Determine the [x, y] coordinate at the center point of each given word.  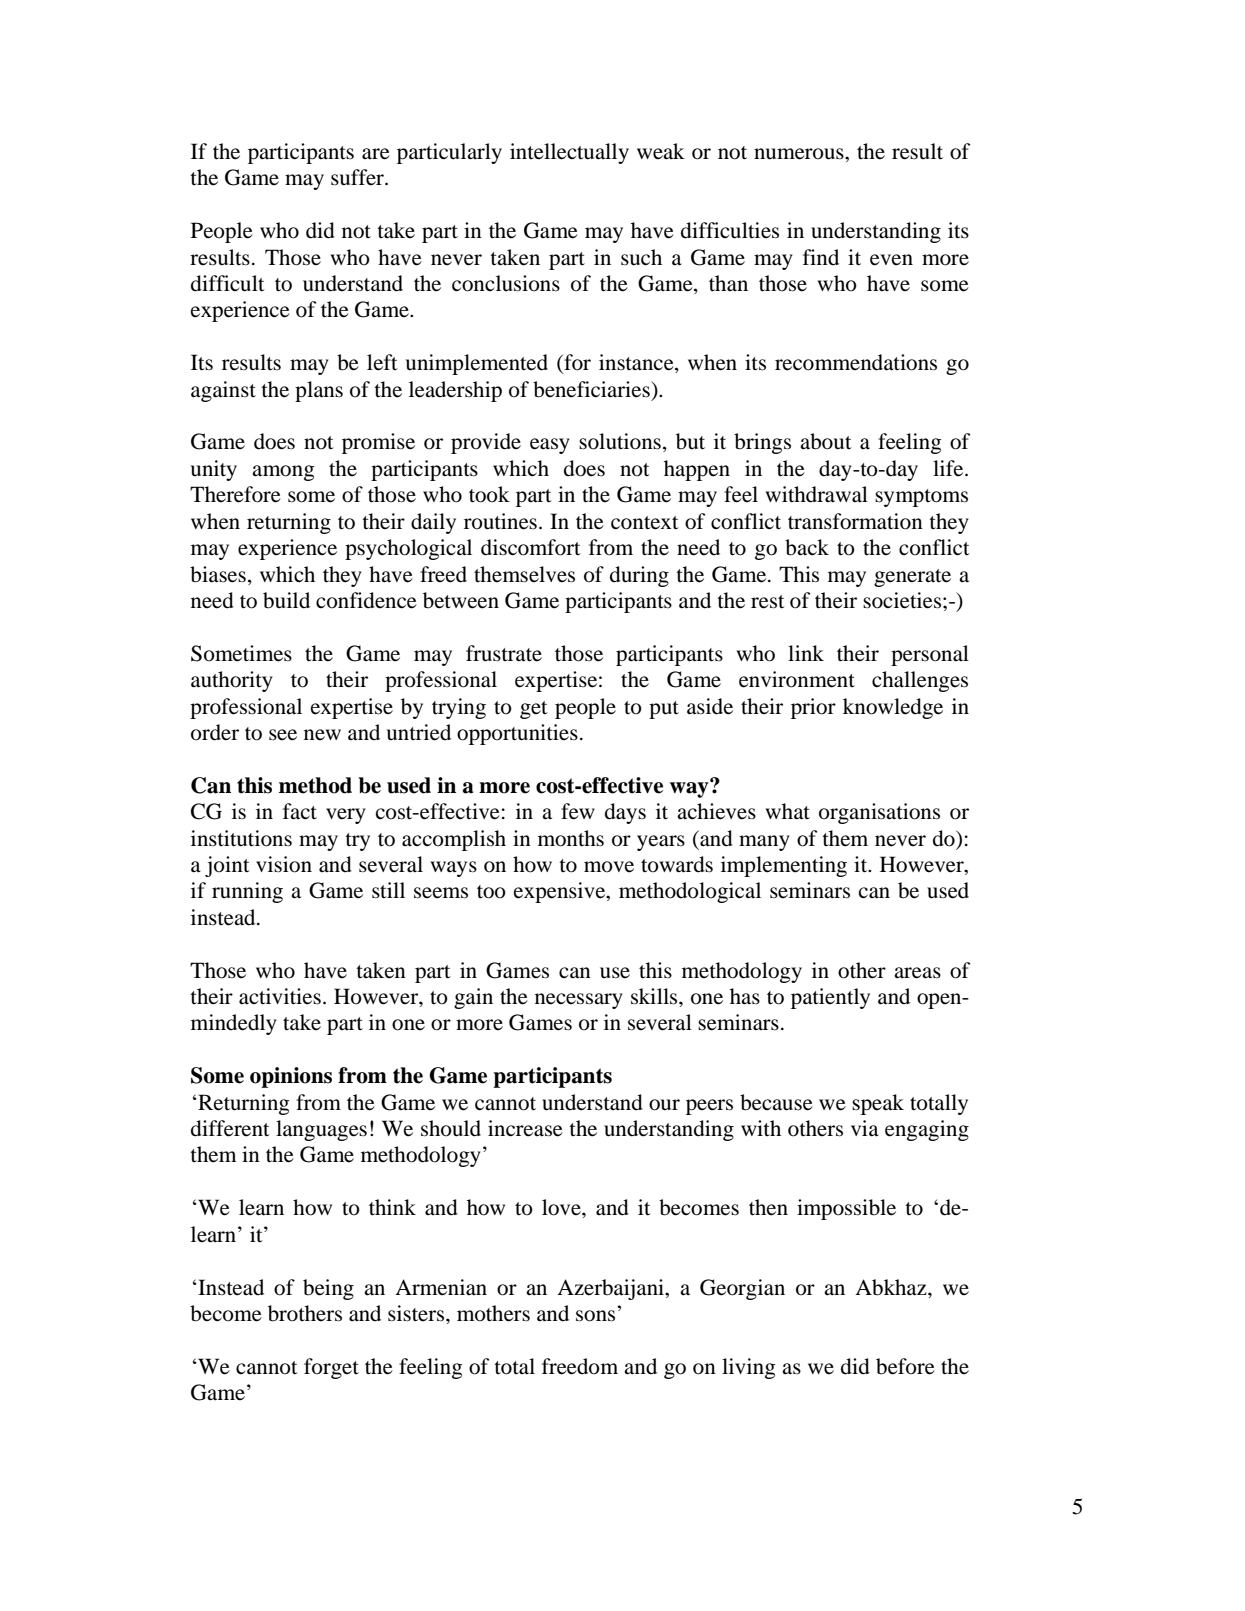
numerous [800, 154]
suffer [358, 177]
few [578, 811]
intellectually [569, 153]
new [322, 735]
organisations [879, 813]
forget [331, 1368]
